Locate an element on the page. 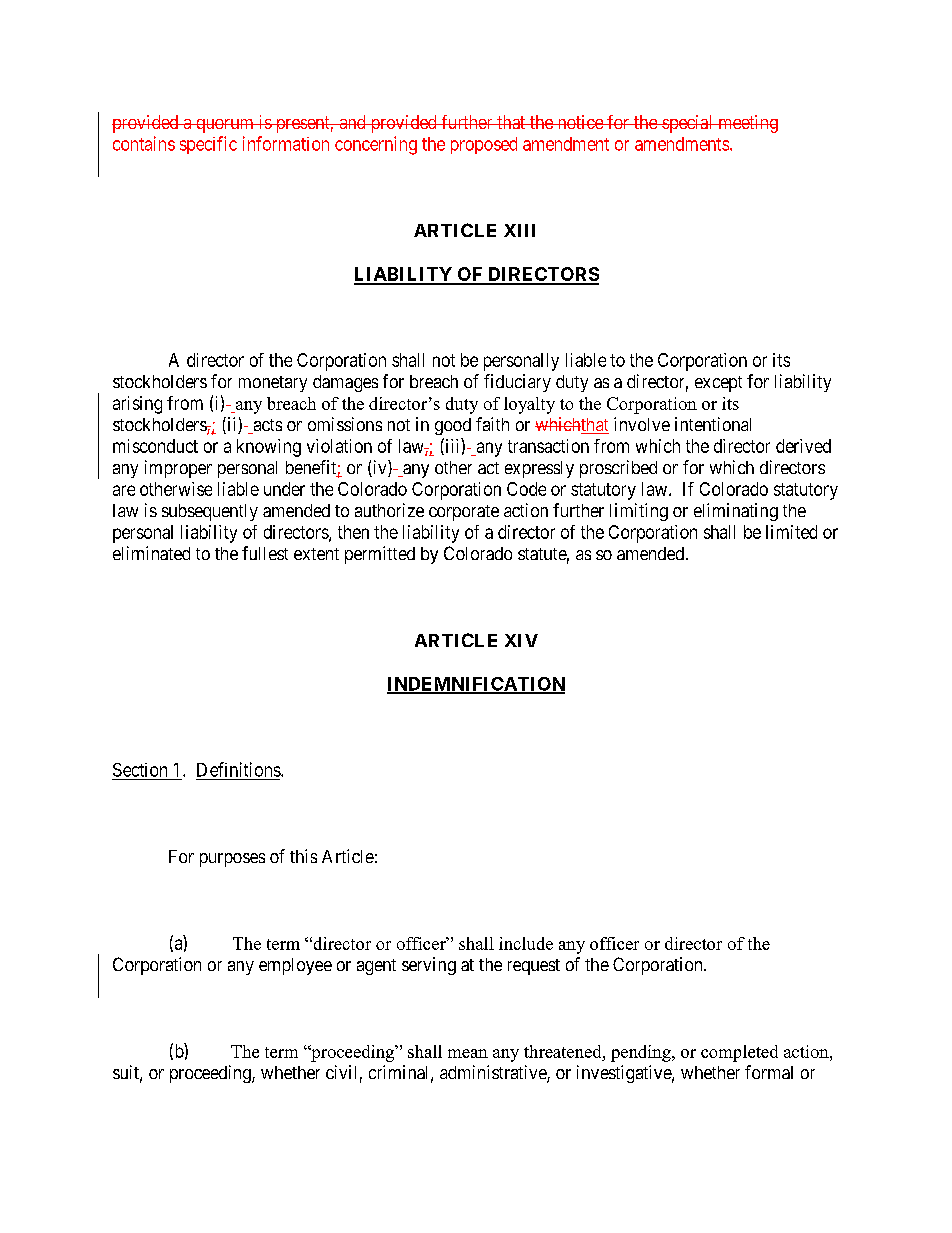  proposed is located at coordinates (484, 145).
